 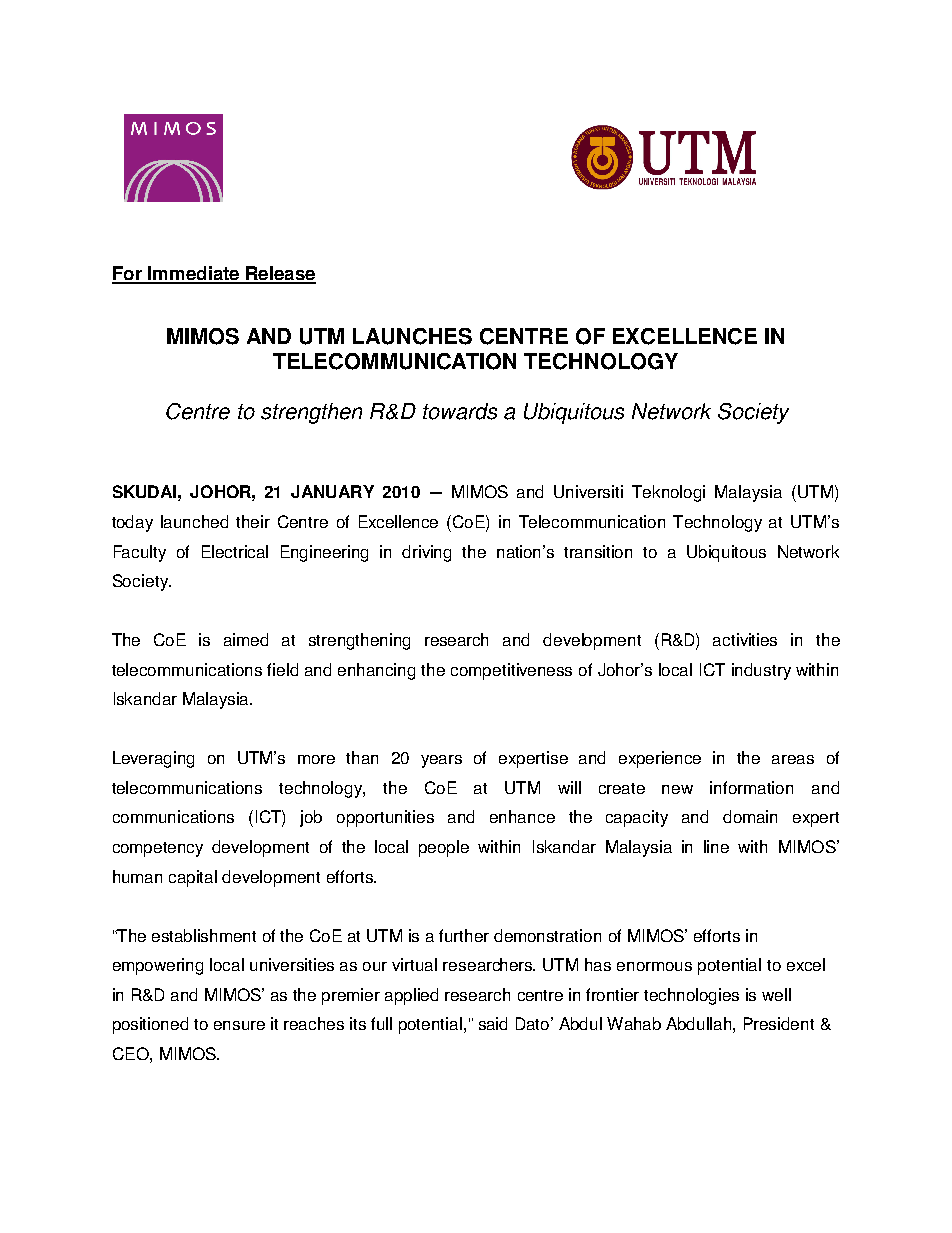 I want to click on said, so click(x=493, y=1023).
